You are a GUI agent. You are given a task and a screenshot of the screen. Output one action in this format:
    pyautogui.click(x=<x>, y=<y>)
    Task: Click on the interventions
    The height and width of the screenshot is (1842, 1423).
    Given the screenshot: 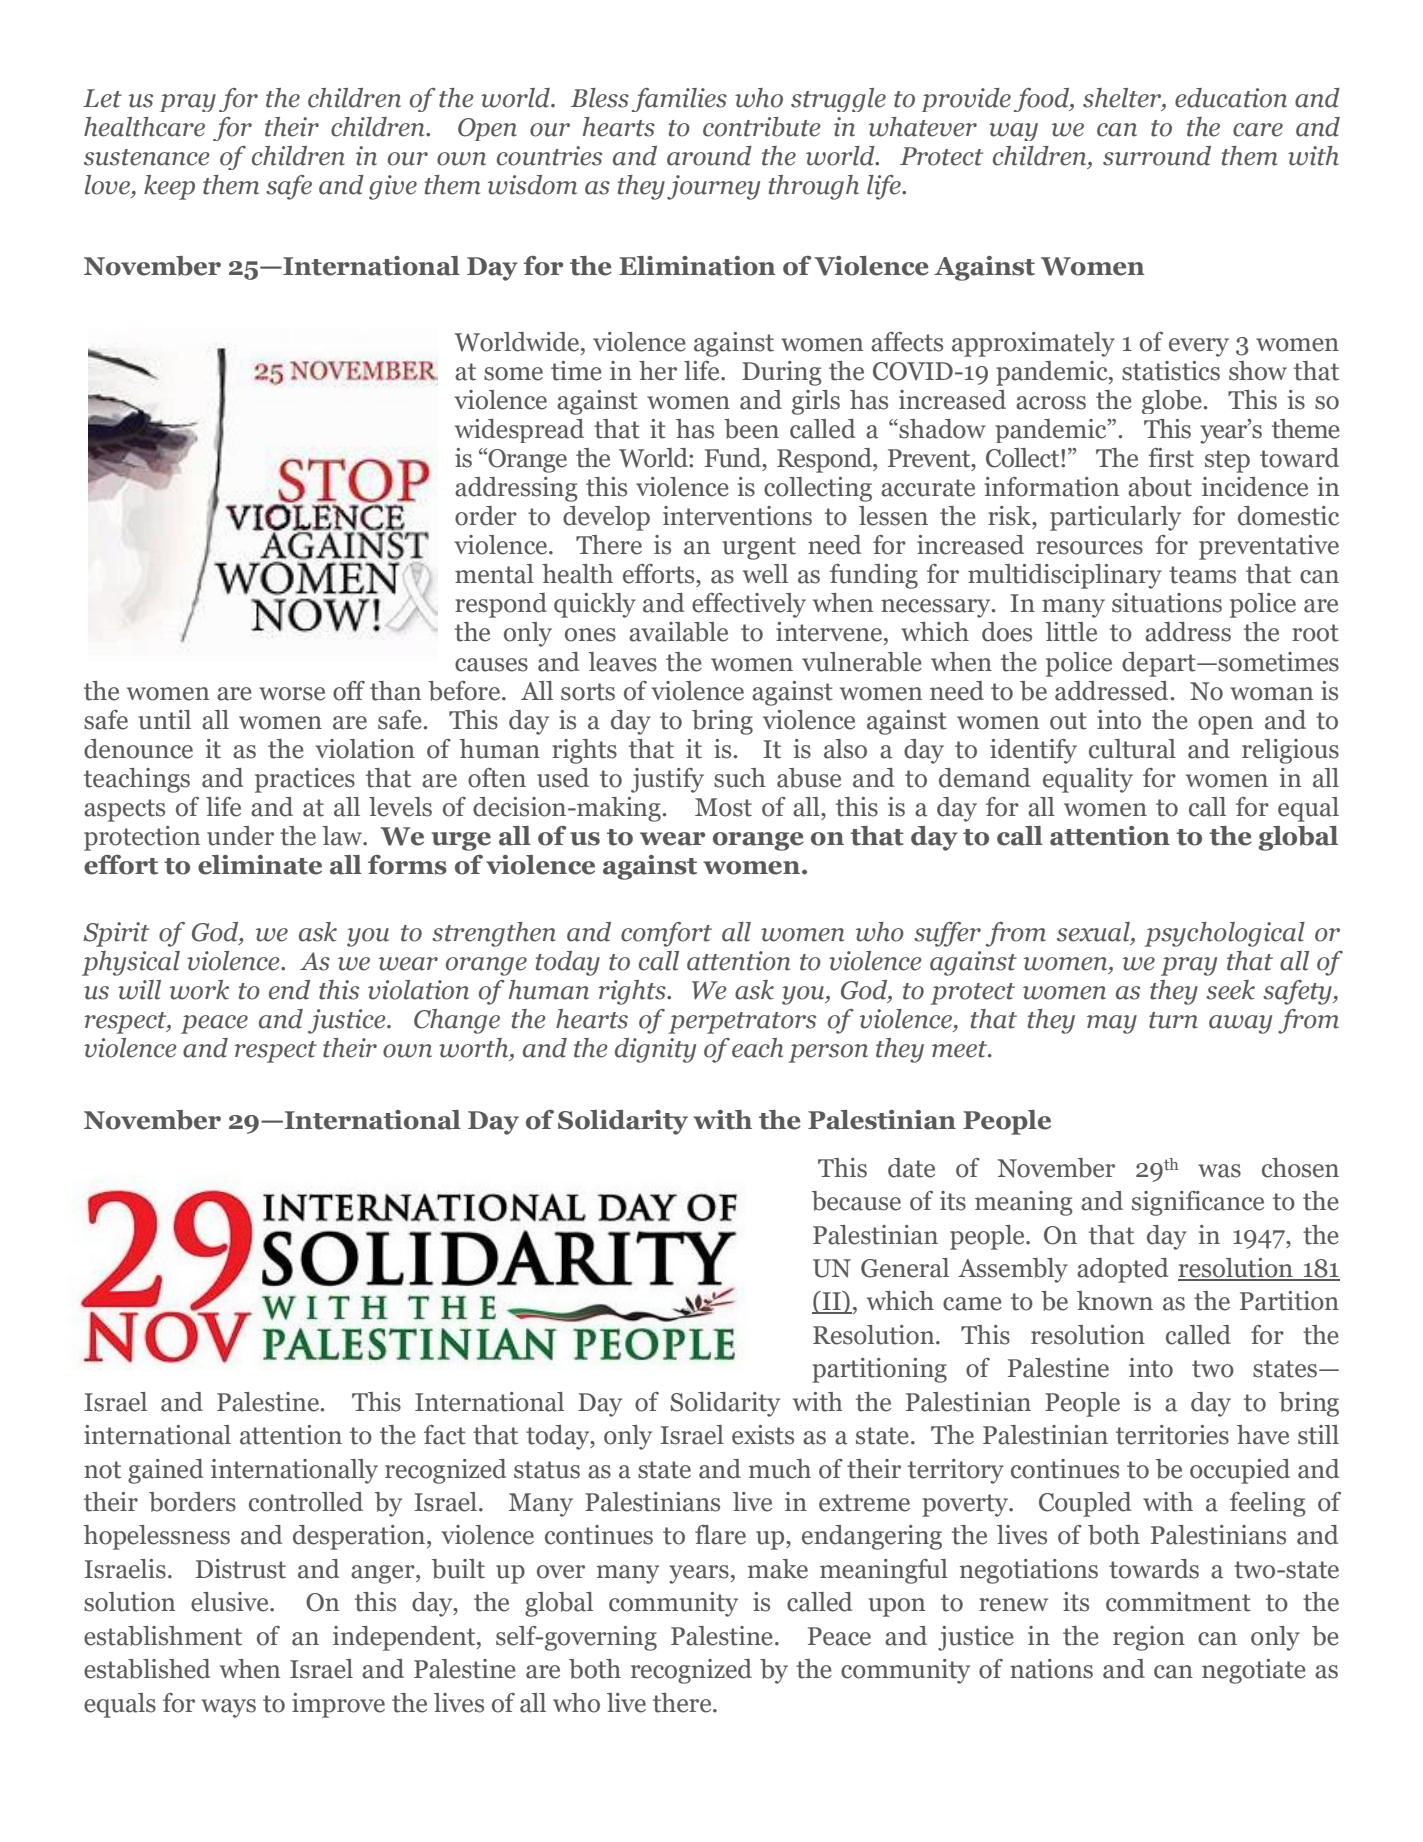 What is the action you would take?
    pyautogui.click(x=737, y=516)
